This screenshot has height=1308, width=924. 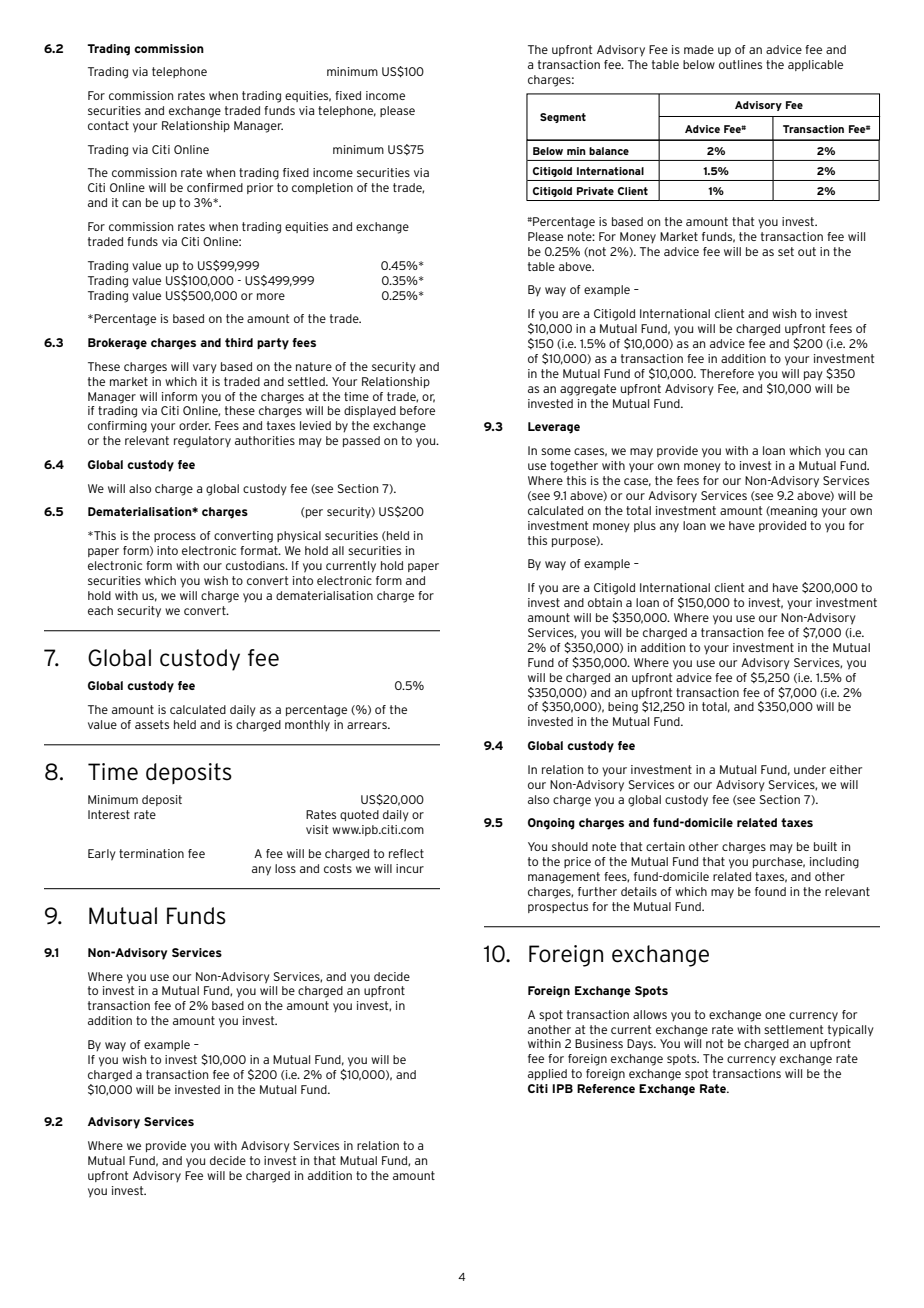 I want to click on Ongoing, so click(x=551, y=824).
